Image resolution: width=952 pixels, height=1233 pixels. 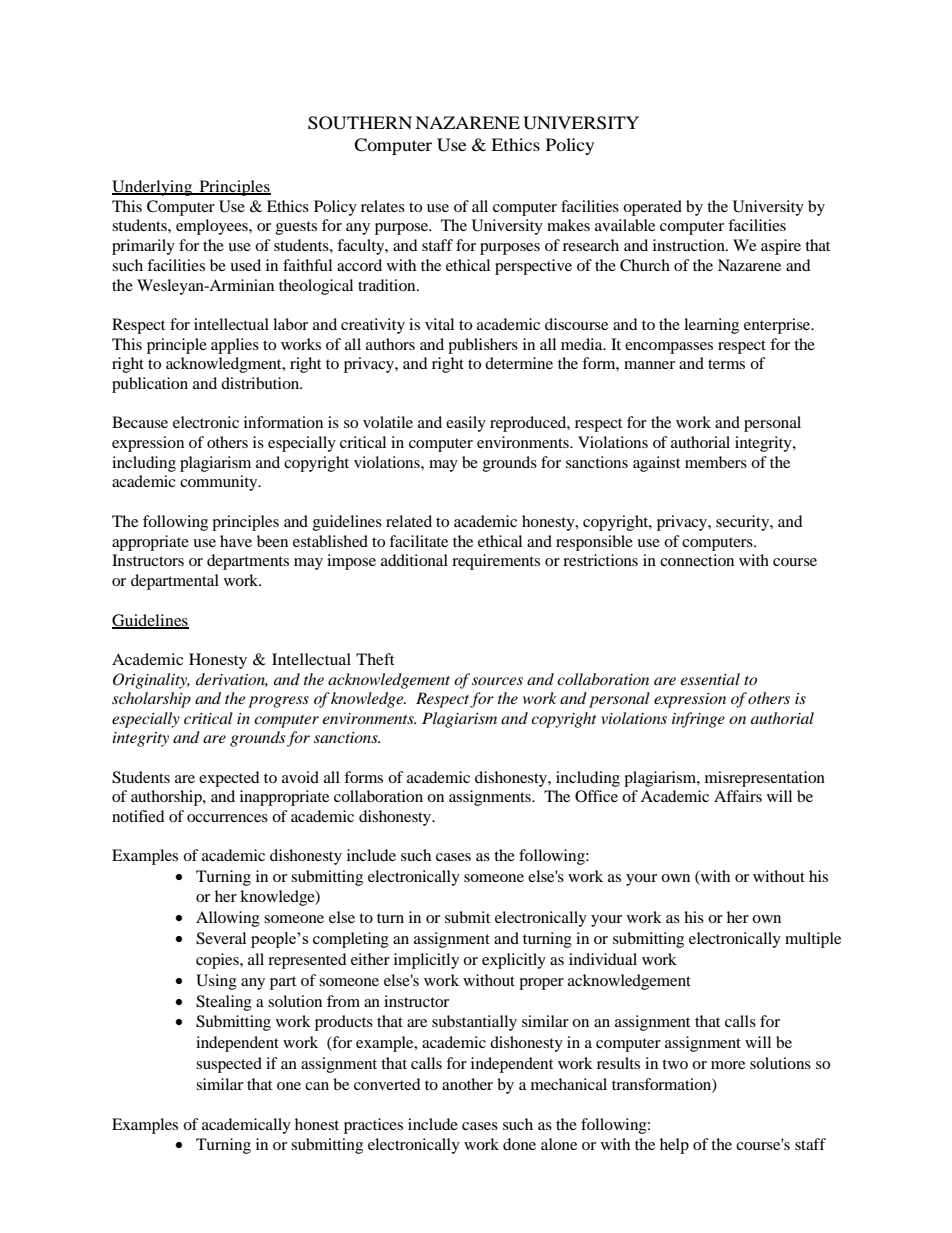 What do you see at coordinates (153, 188) in the document?
I see `Underlying` at bounding box center [153, 188].
